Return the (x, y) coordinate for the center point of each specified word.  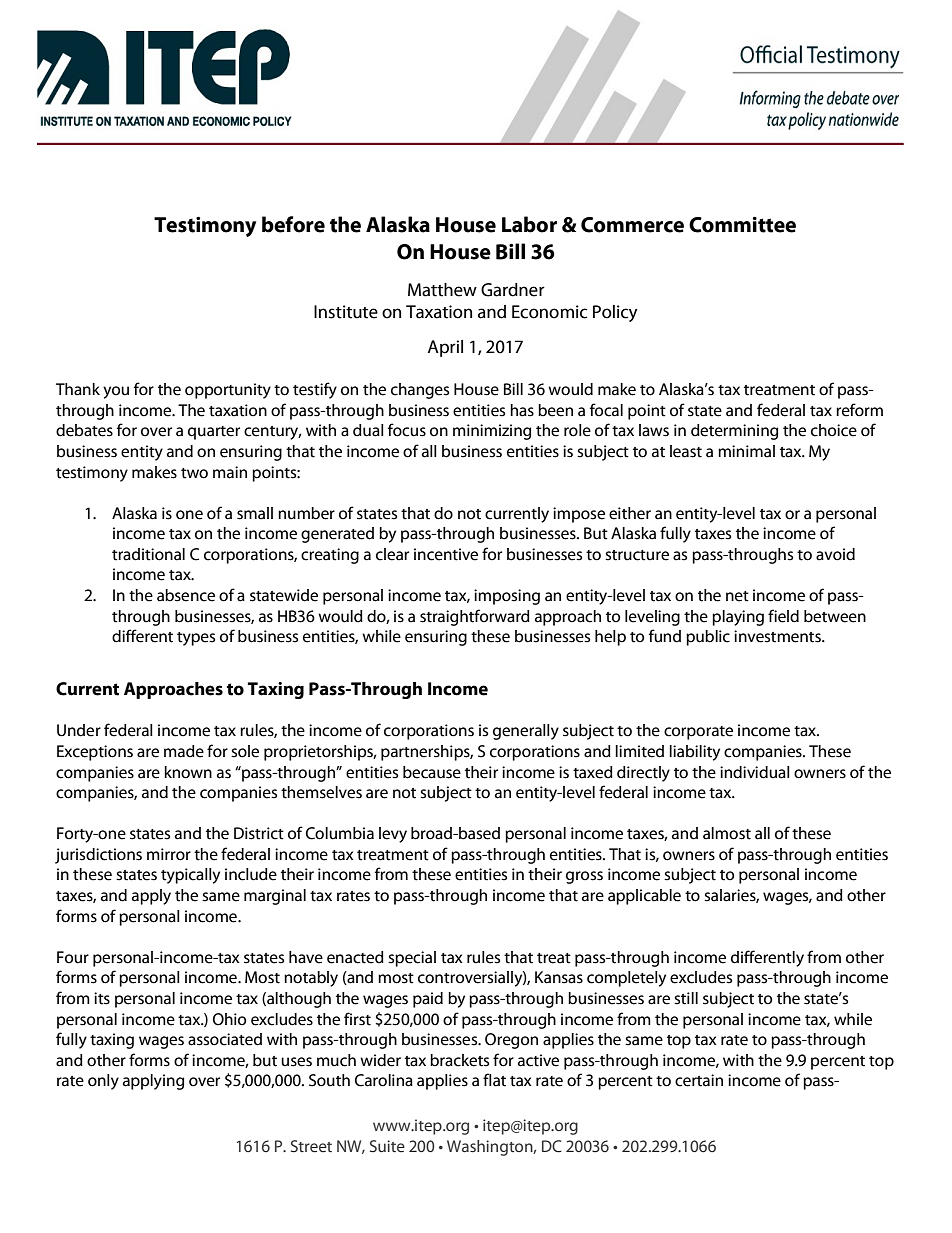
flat (494, 1080)
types (196, 639)
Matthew (442, 290)
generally (526, 732)
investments (778, 636)
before (293, 224)
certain (699, 1080)
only (103, 1082)
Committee (742, 224)
